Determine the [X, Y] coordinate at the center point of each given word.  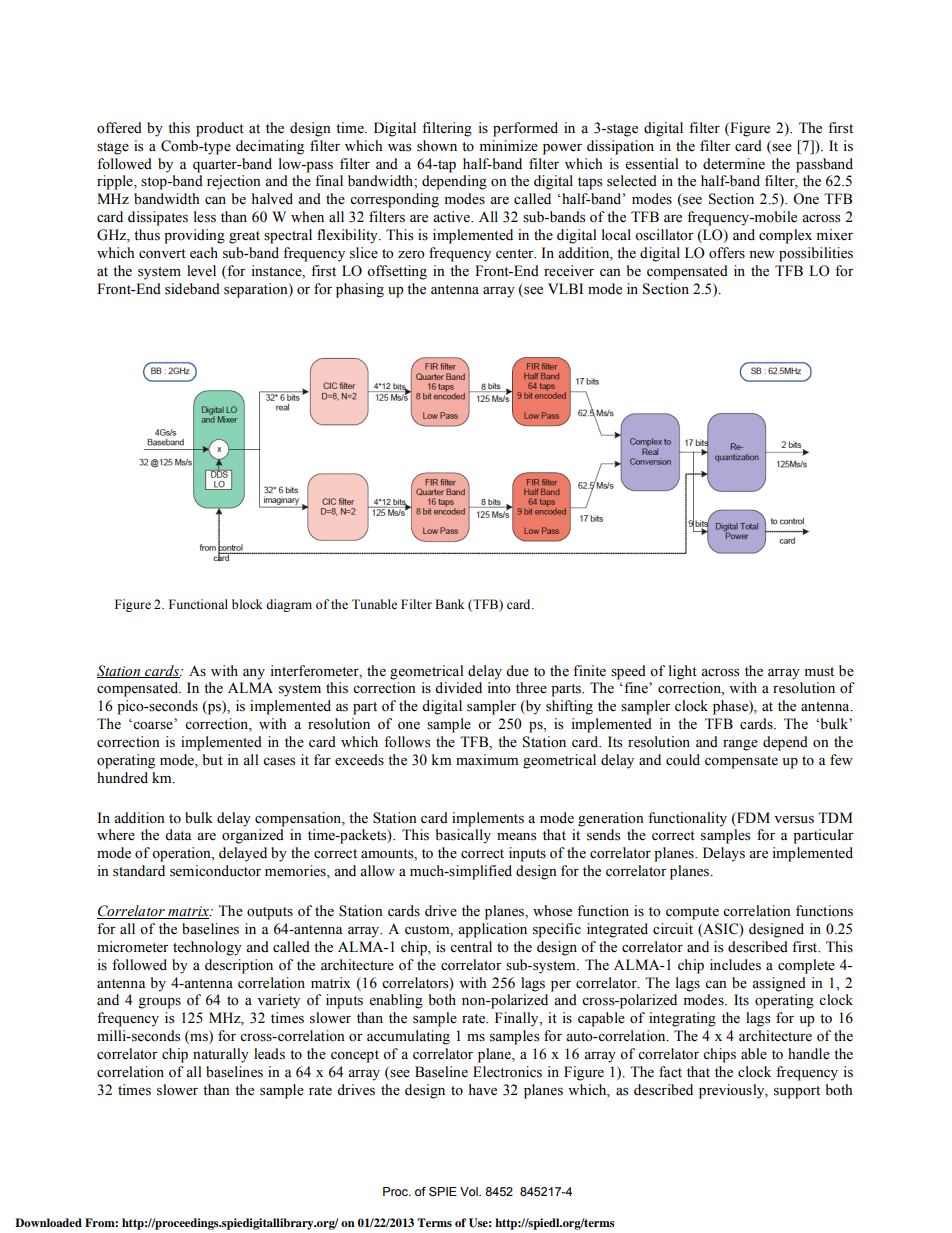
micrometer [133, 947]
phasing [360, 290]
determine [734, 164]
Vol [470, 1191]
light [683, 672]
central [471, 947]
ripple [116, 182]
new [762, 255]
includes [735, 965]
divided [458, 688]
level [201, 271]
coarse [153, 724]
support [797, 1092]
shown [437, 146]
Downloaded [48, 1222]
